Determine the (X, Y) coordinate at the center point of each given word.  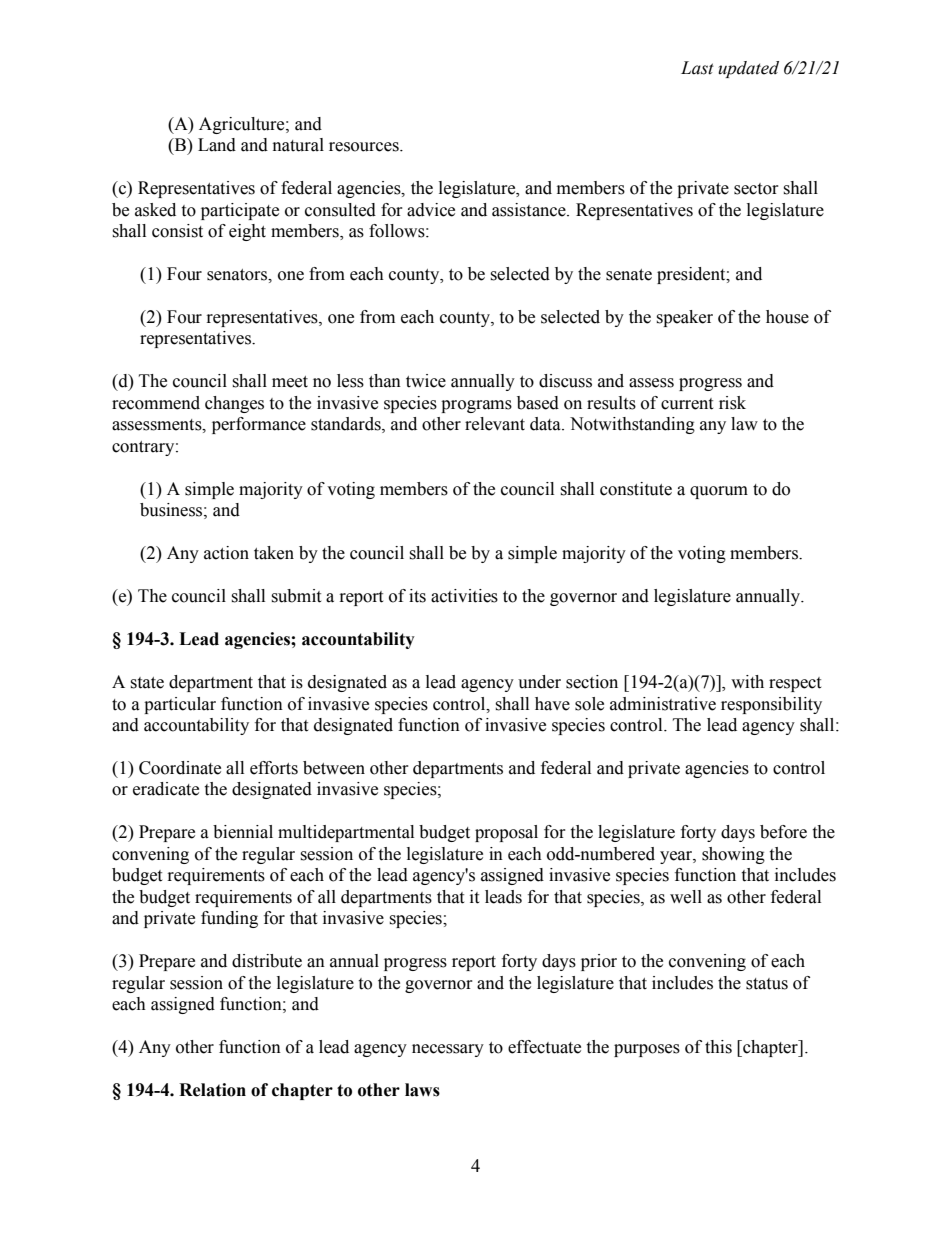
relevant (495, 424)
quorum (719, 492)
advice (431, 210)
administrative (663, 704)
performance (259, 425)
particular (180, 705)
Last (697, 68)
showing (733, 855)
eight (247, 232)
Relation (212, 1090)
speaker (684, 318)
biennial (243, 832)
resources (365, 147)
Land (217, 145)
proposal (506, 833)
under (539, 682)
